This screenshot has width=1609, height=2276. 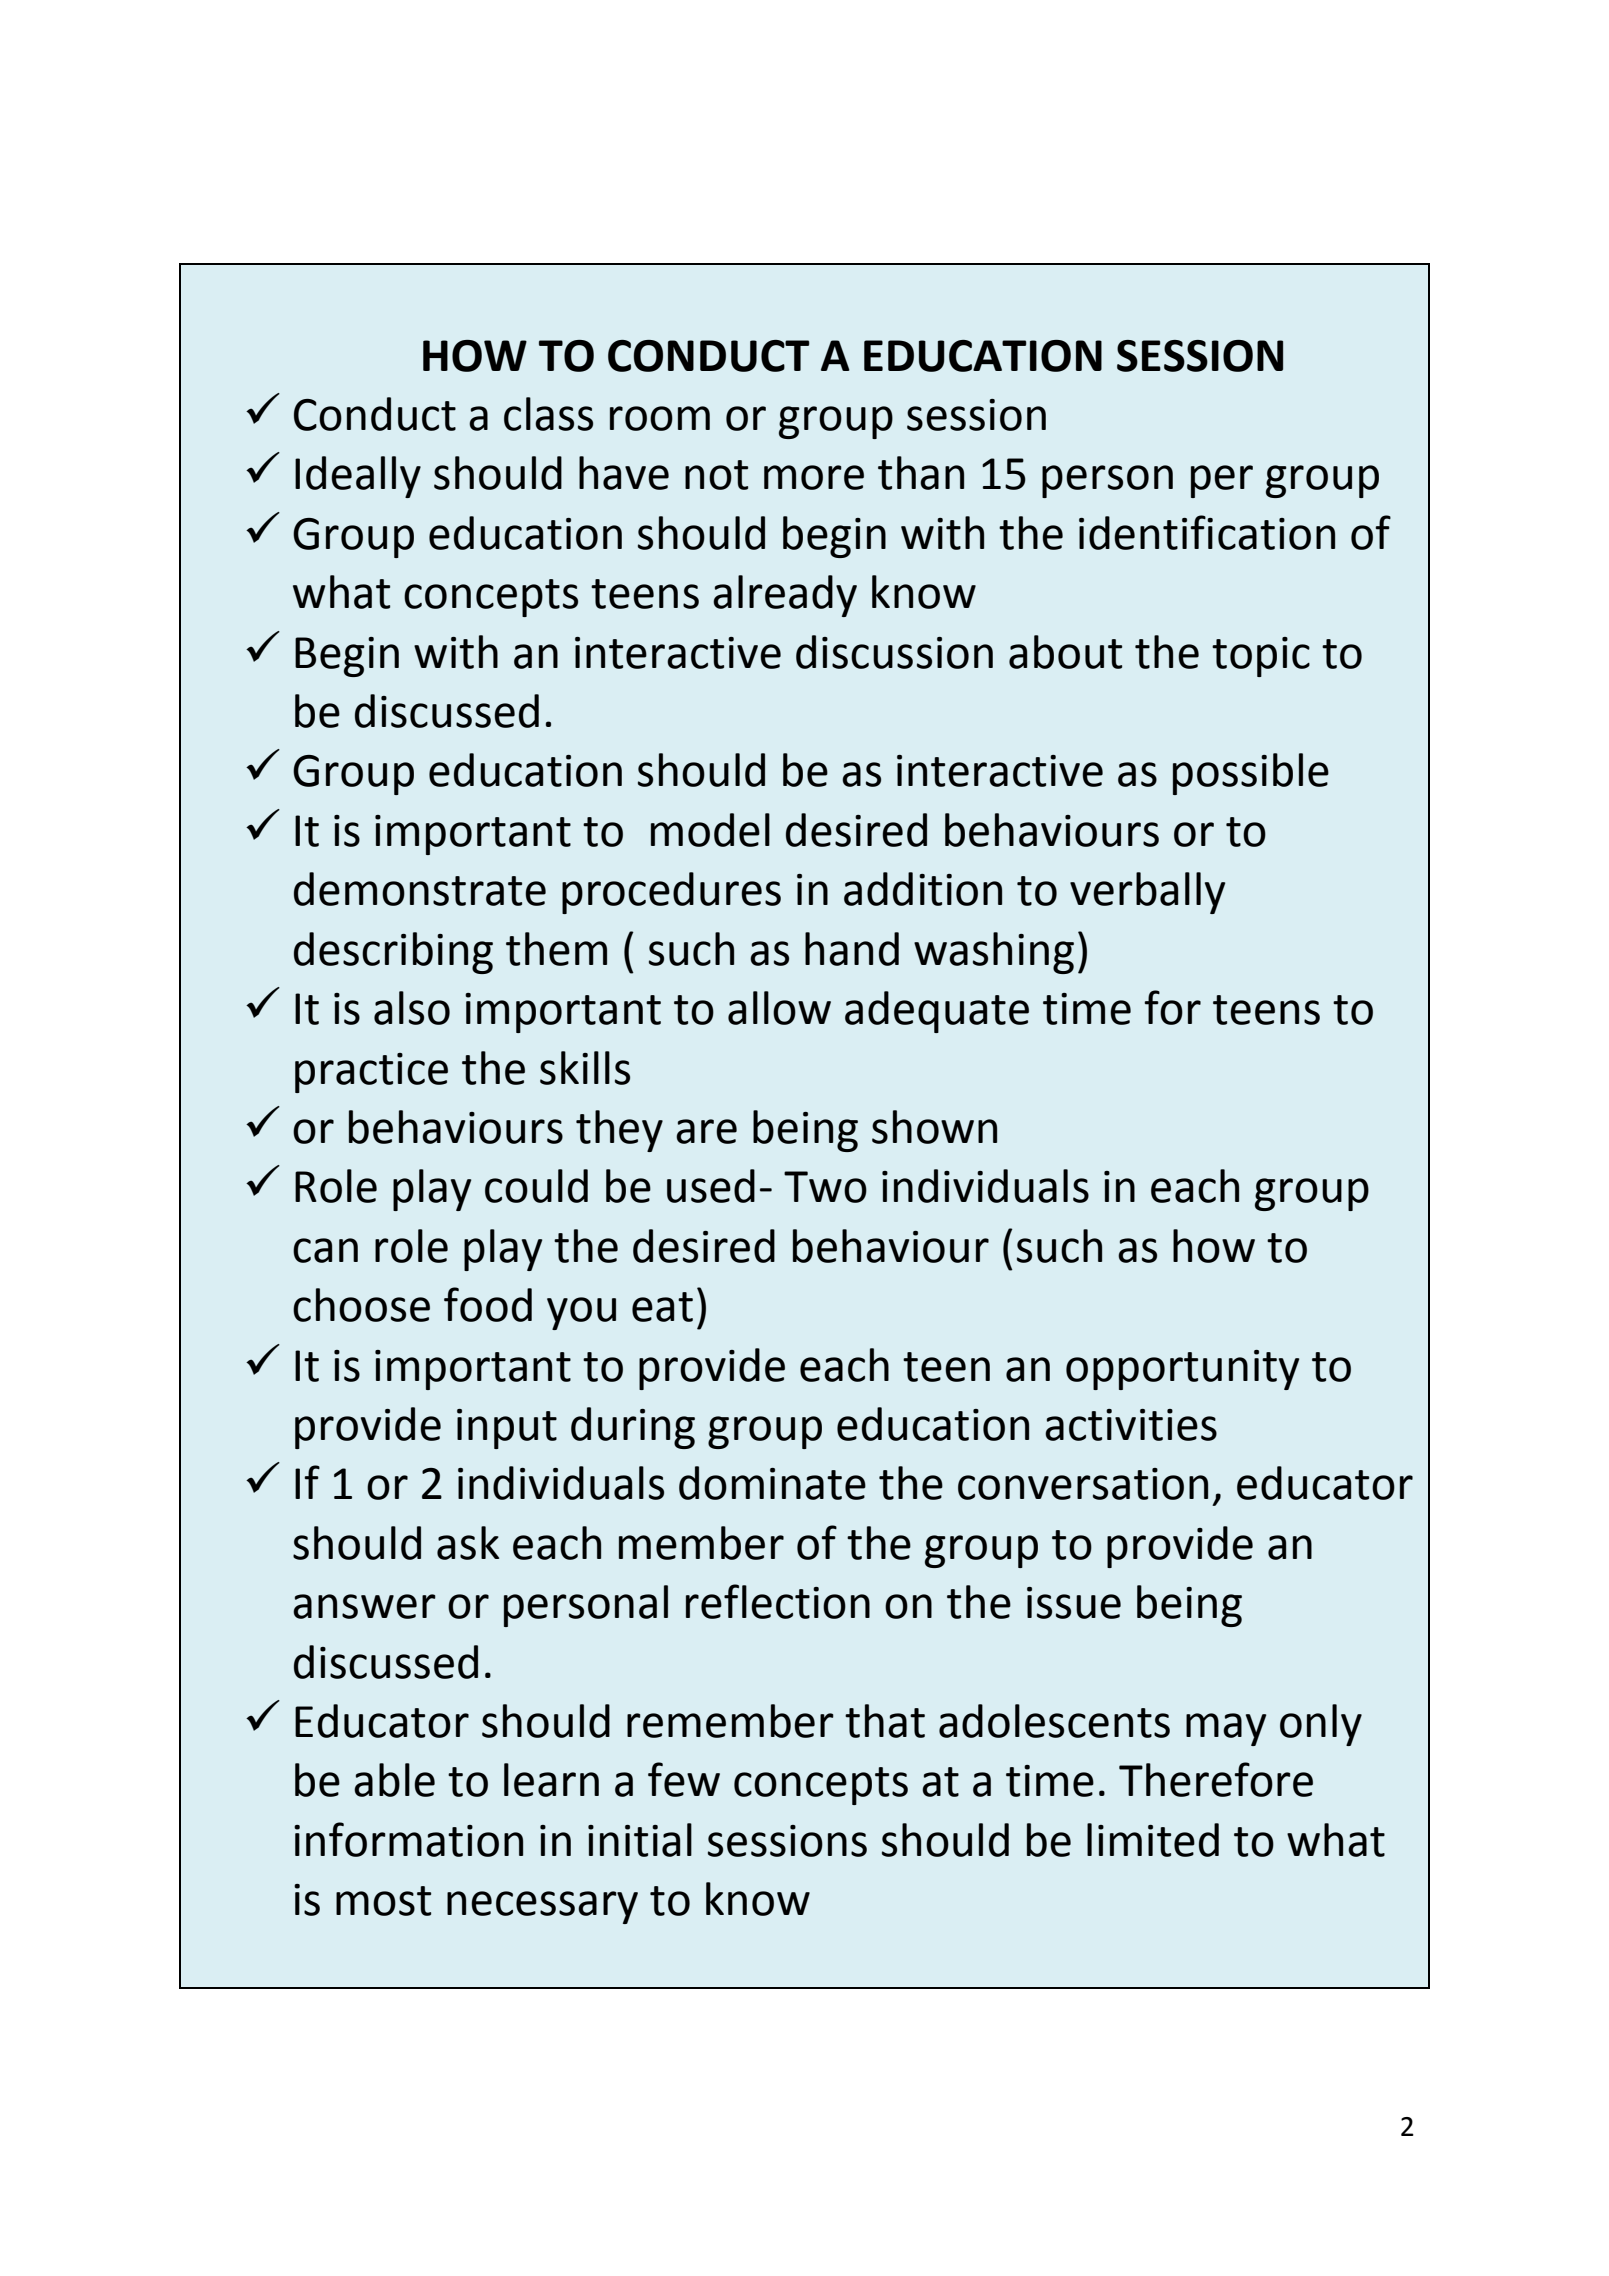 What do you see at coordinates (710, 830) in the screenshot?
I see `model` at bounding box center [710, 830].
